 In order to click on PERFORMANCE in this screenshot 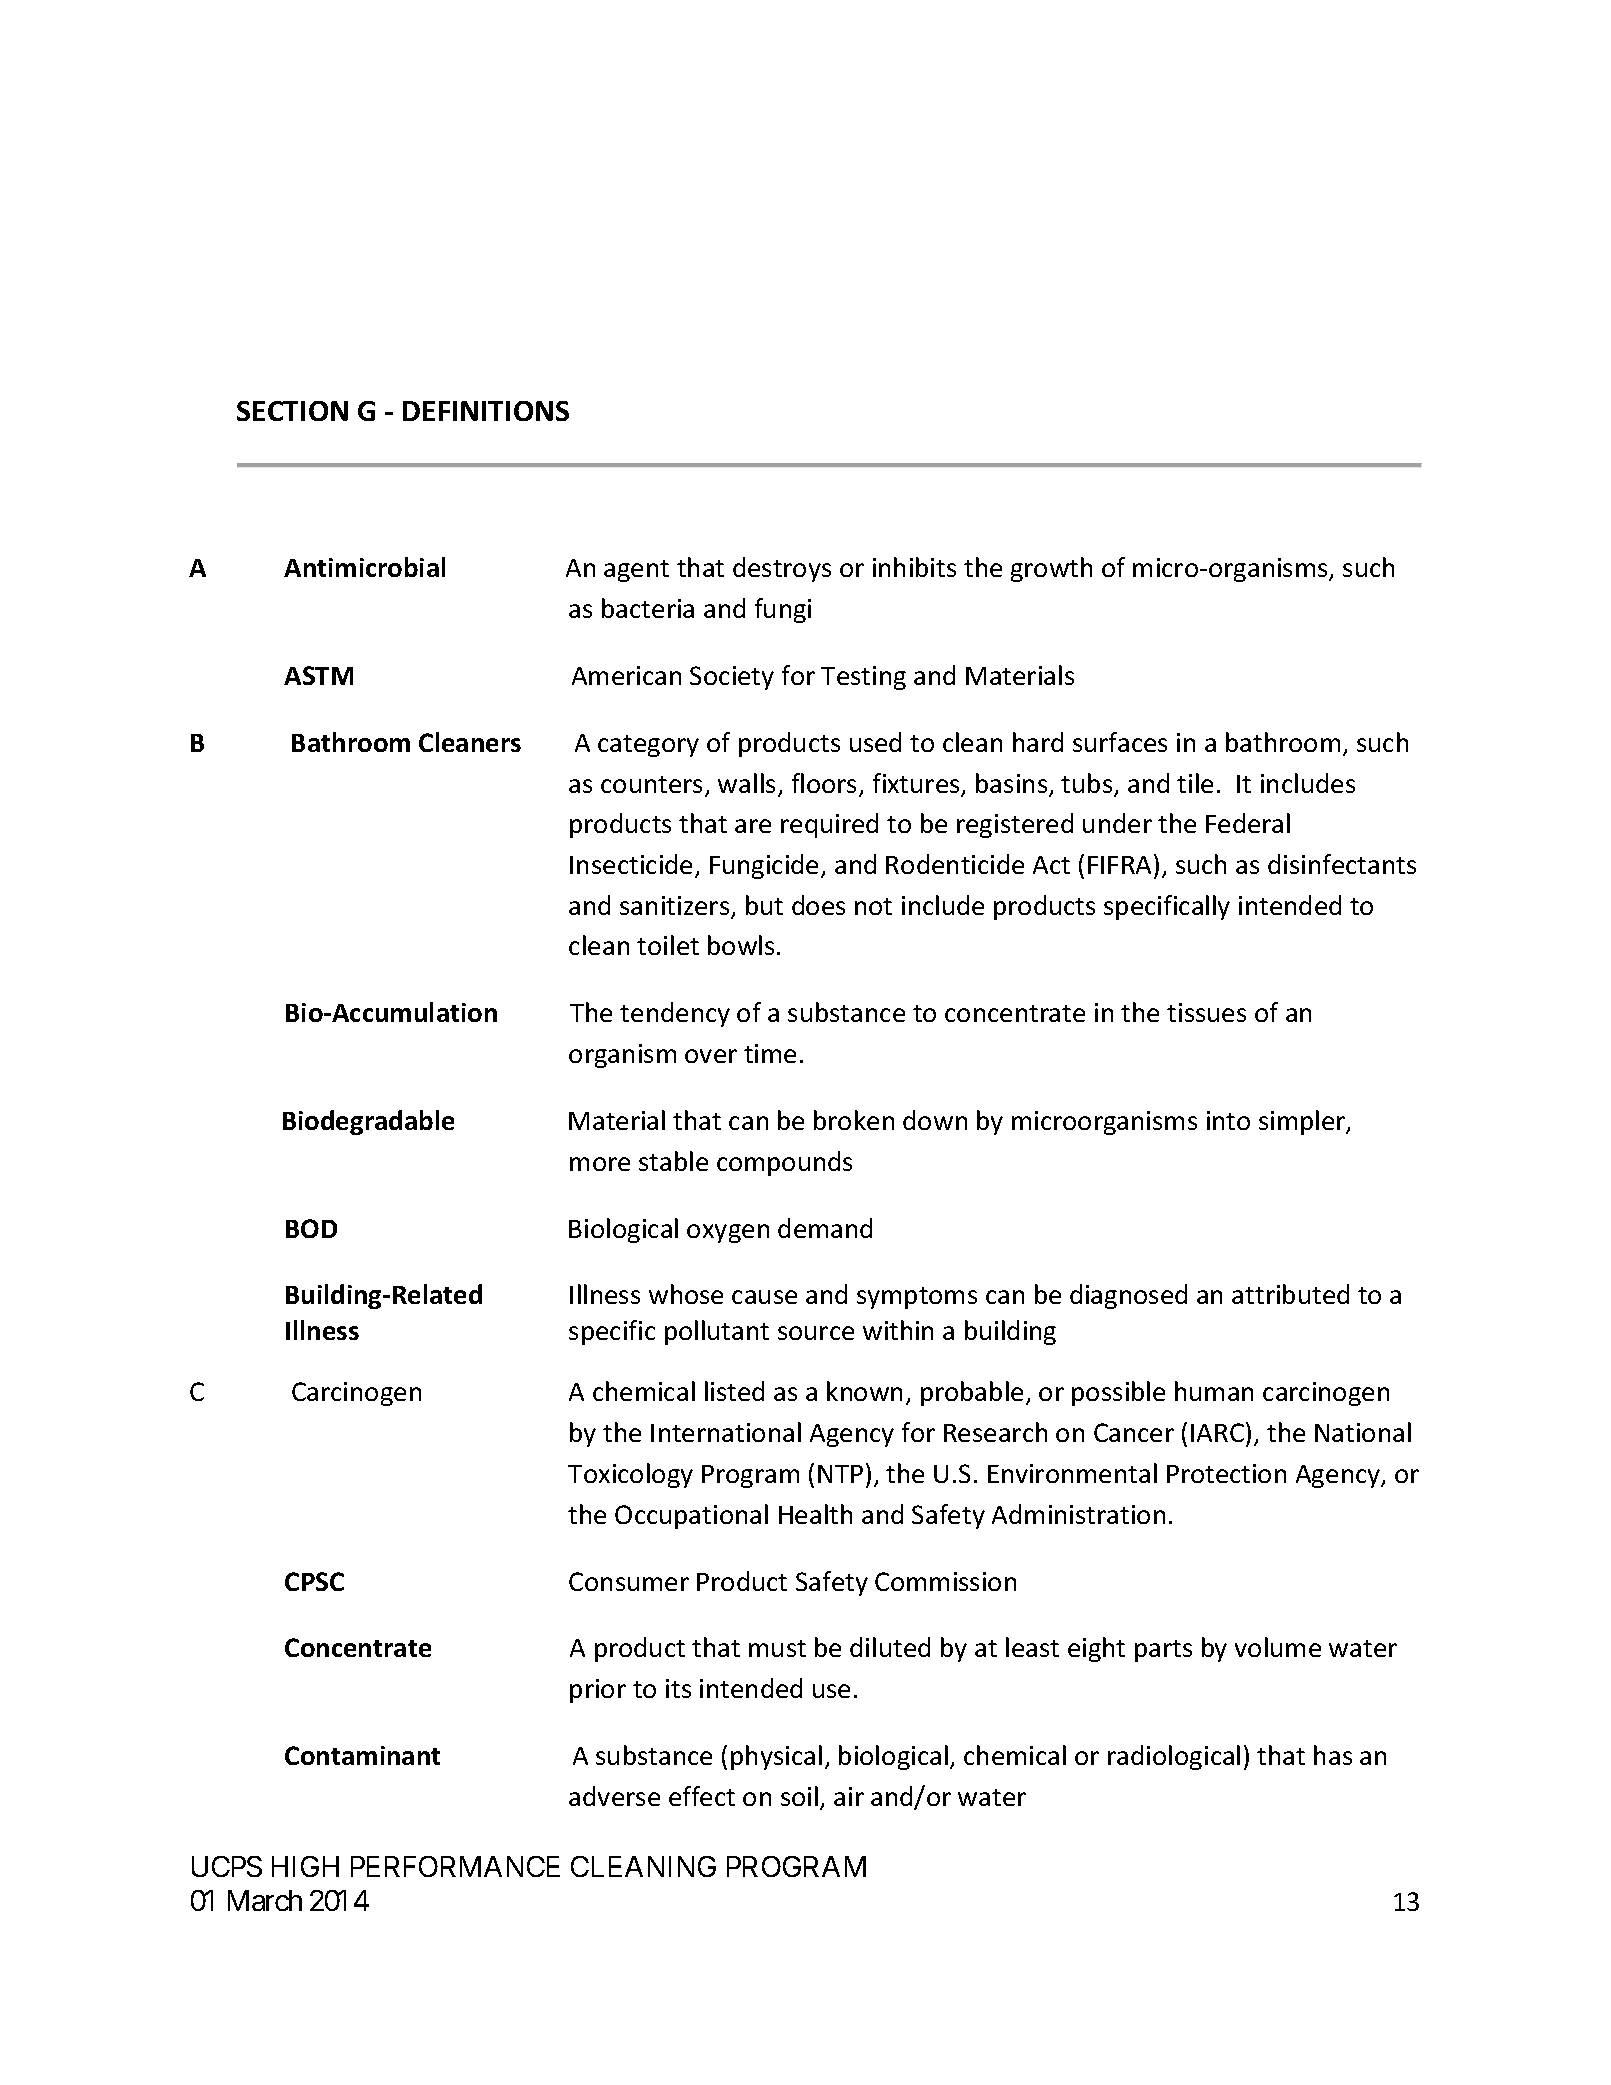, I will do `click(455, 1866)`.
